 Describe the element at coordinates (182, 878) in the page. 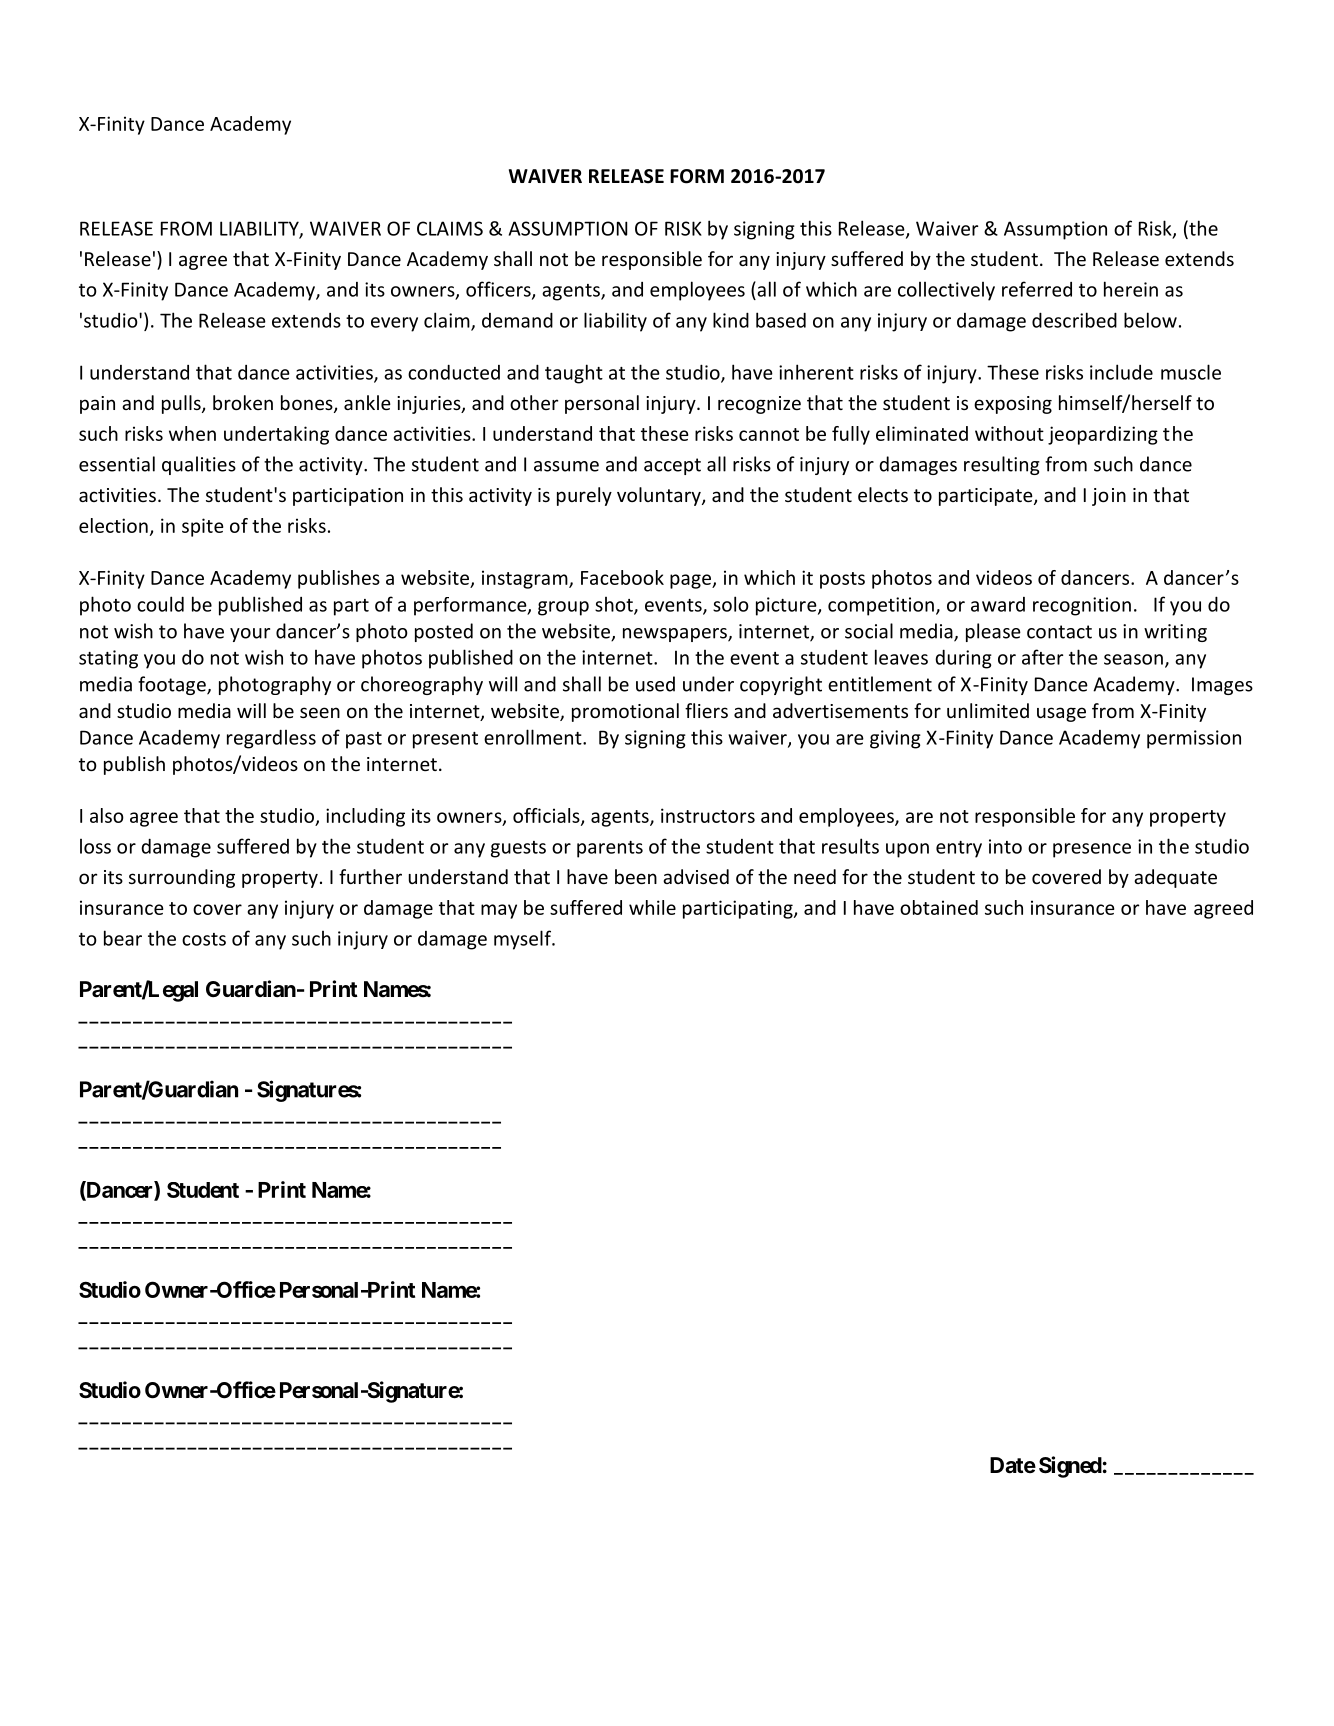

I see `surrounding` at that location.
